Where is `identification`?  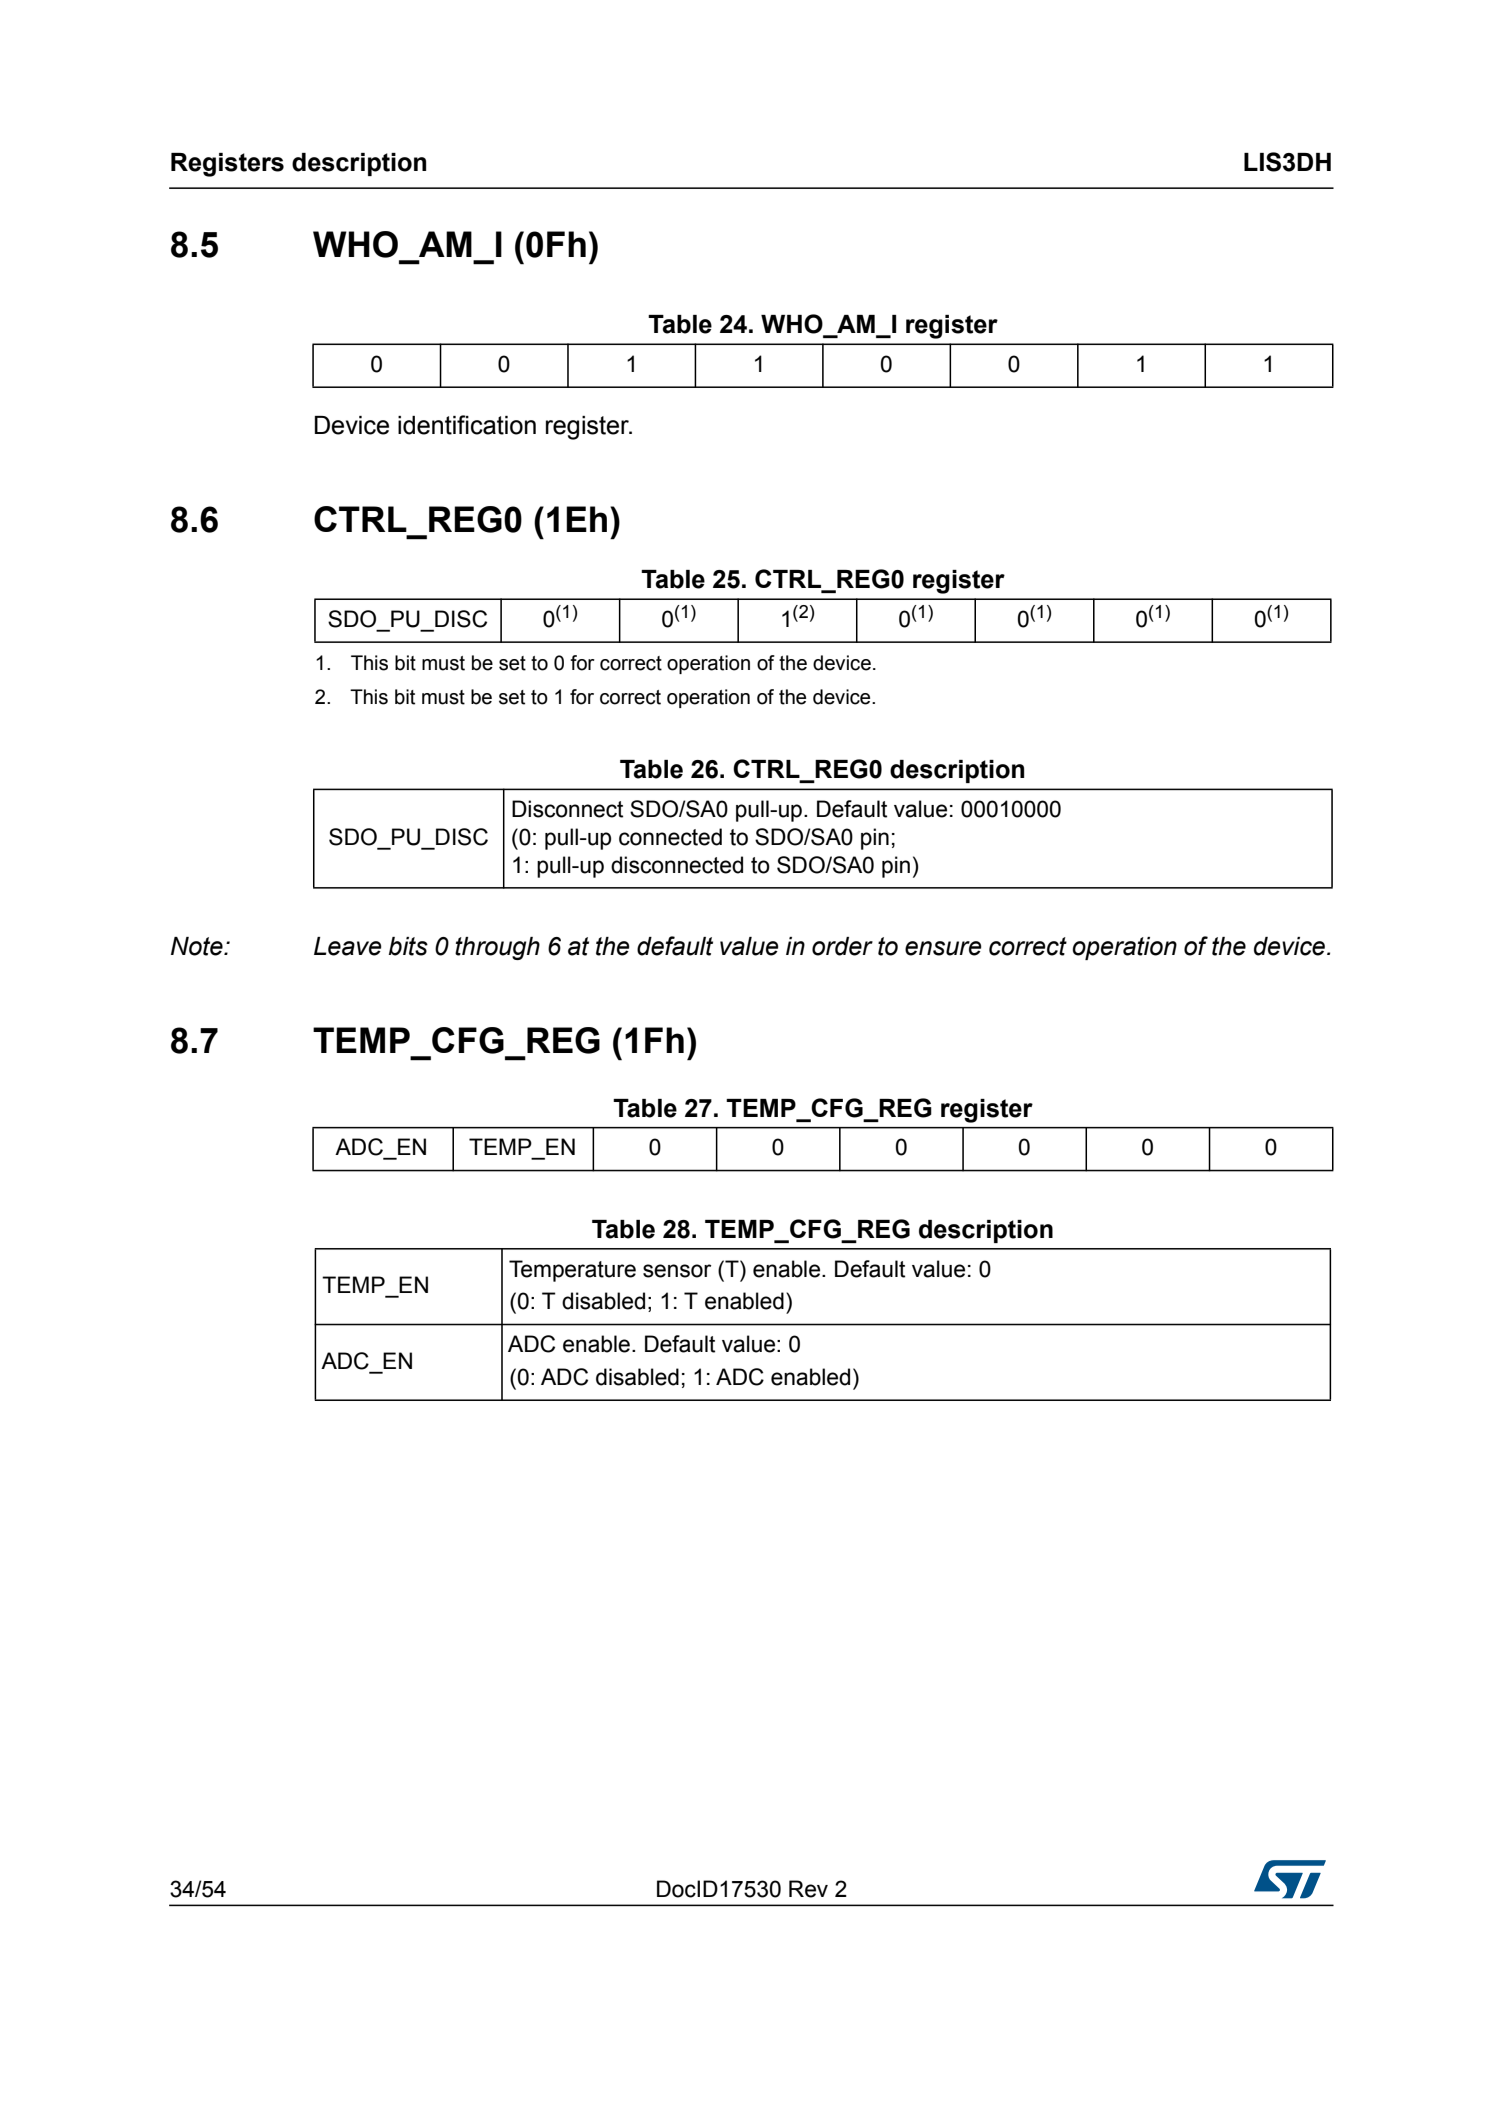
identification is located at coordinates (467, 425).
